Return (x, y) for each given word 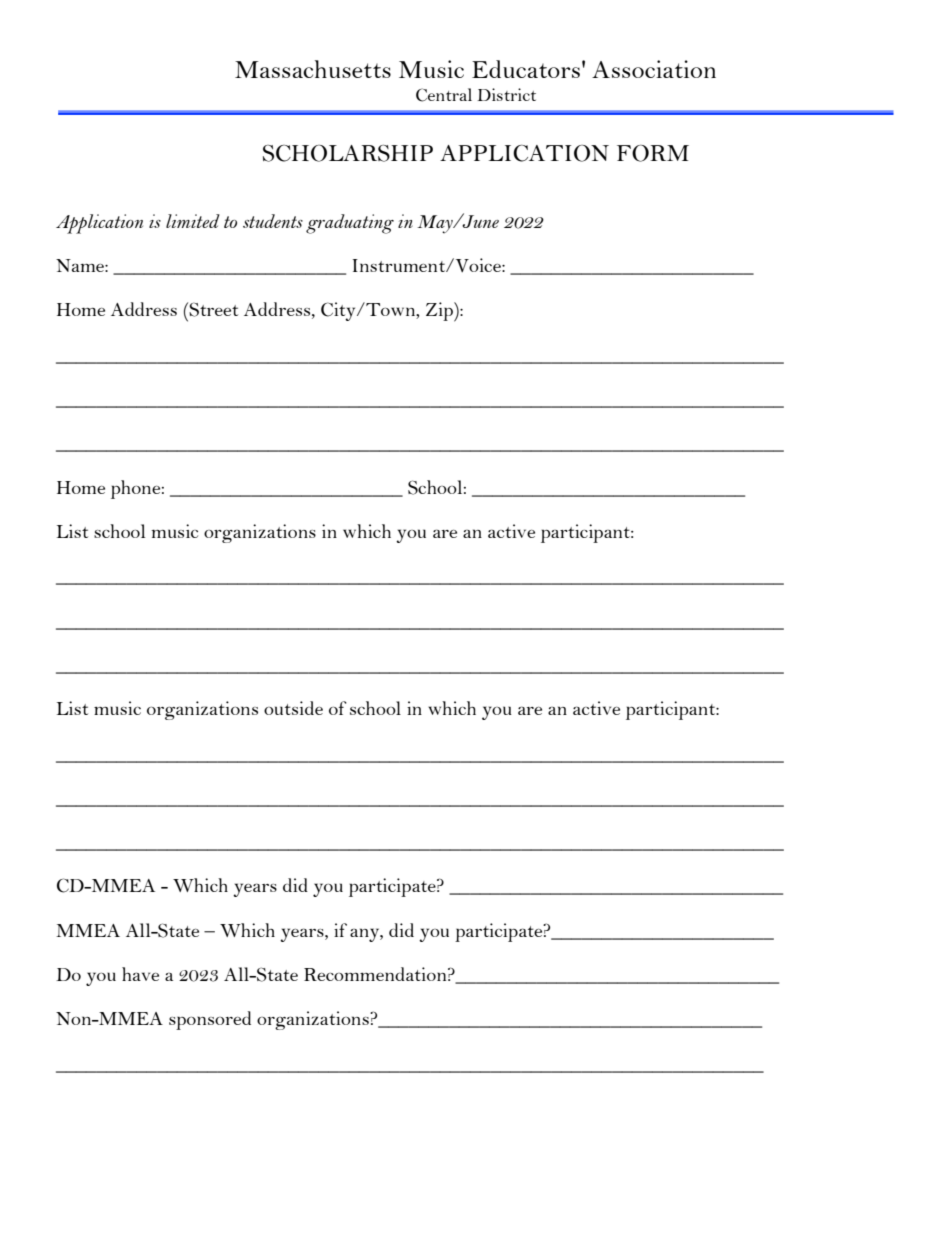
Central (444, 95)
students (273, 221)
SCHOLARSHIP (348, 153)
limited (193, 221)
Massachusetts (313, 69)
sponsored (210, 1020)
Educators (526, 69)
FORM (653, 153)
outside (293, 708)
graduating (350, 224)
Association (654, 69)
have (140, 974)
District (506, 94)
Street (213, 309)
